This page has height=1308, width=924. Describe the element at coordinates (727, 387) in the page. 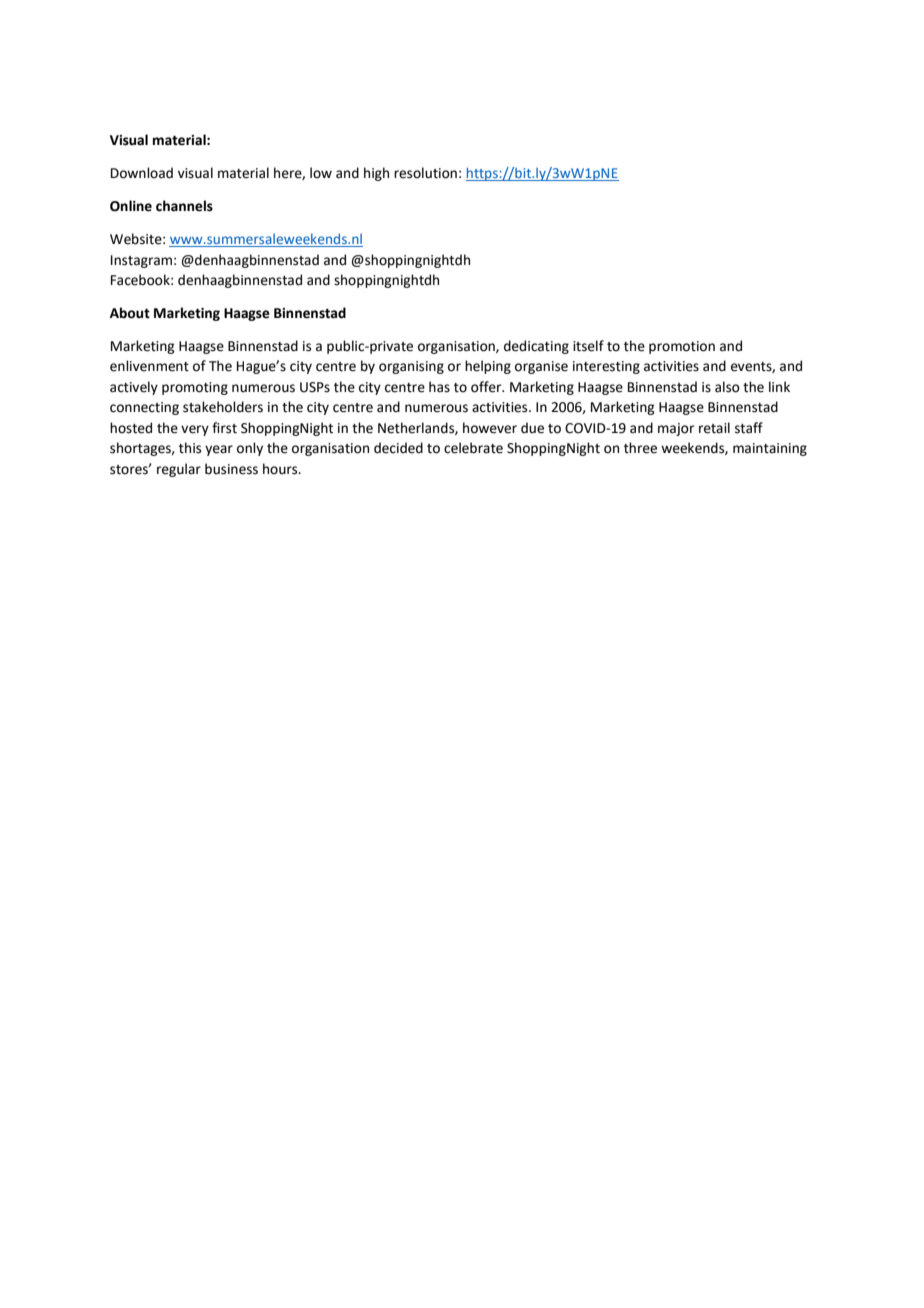

I see `also` at that location.
